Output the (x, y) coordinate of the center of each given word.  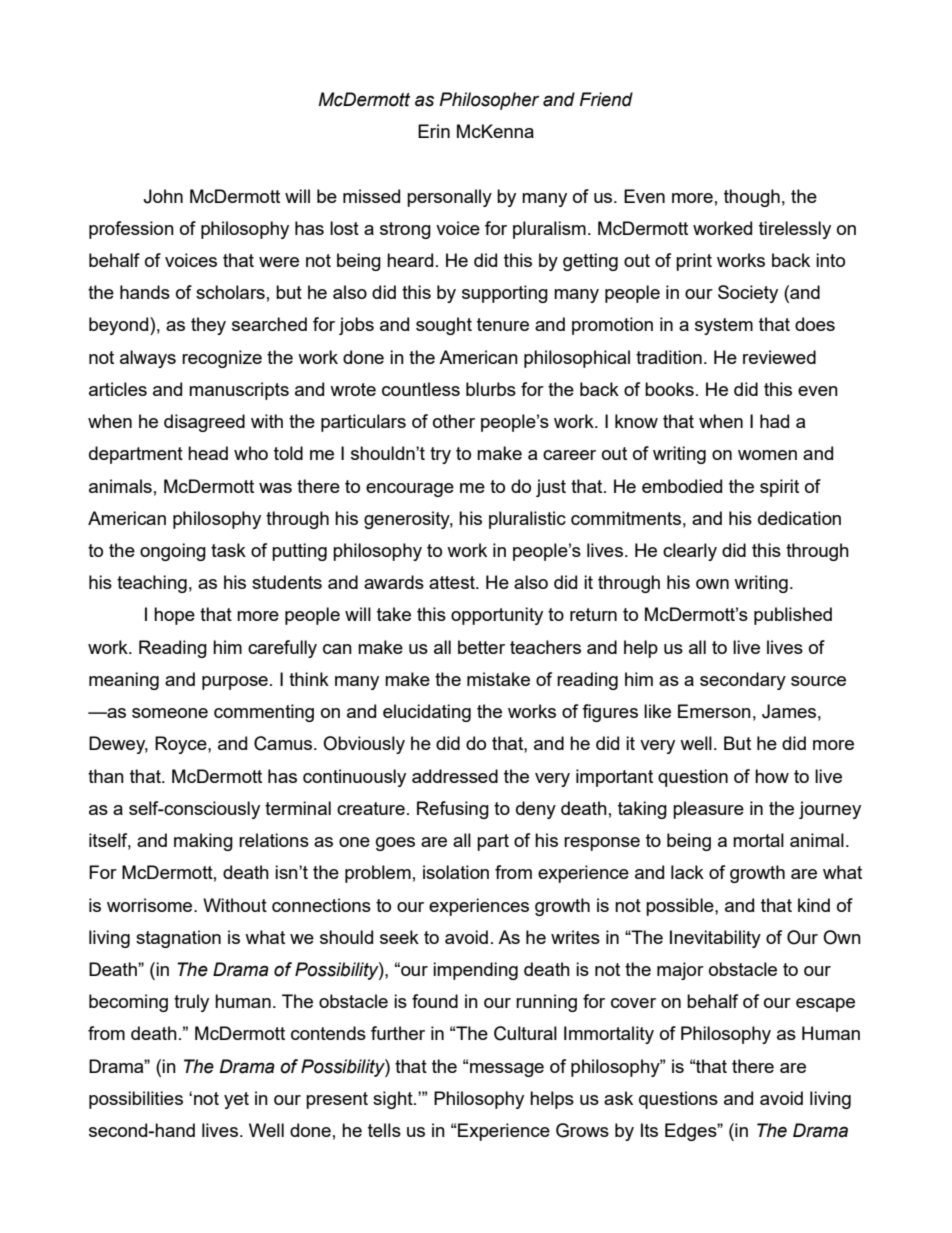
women (767, 455)
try (440, 455)
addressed (455, 776)
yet (236, 1100)
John (163, 196)
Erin (434, 131)
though (752, 198)
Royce (182, 745)
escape (825, 1005)
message (507, 1070)
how (772, 776)
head (208, 453)
